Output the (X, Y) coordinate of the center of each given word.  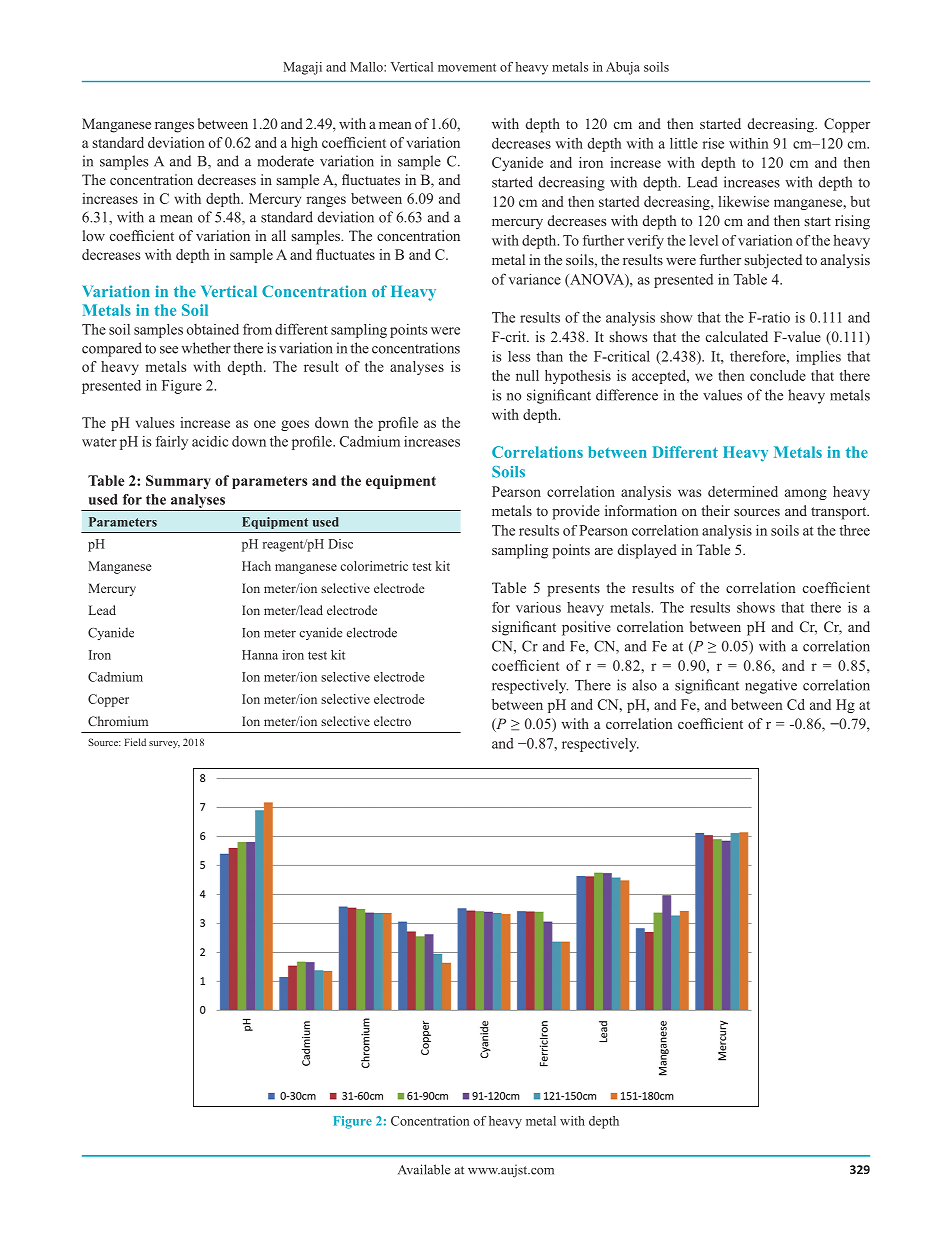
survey (164, 744)
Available (424, 1169)
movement (467, 67)
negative (771, 686)
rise (713, 143)
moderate (286, 161)
